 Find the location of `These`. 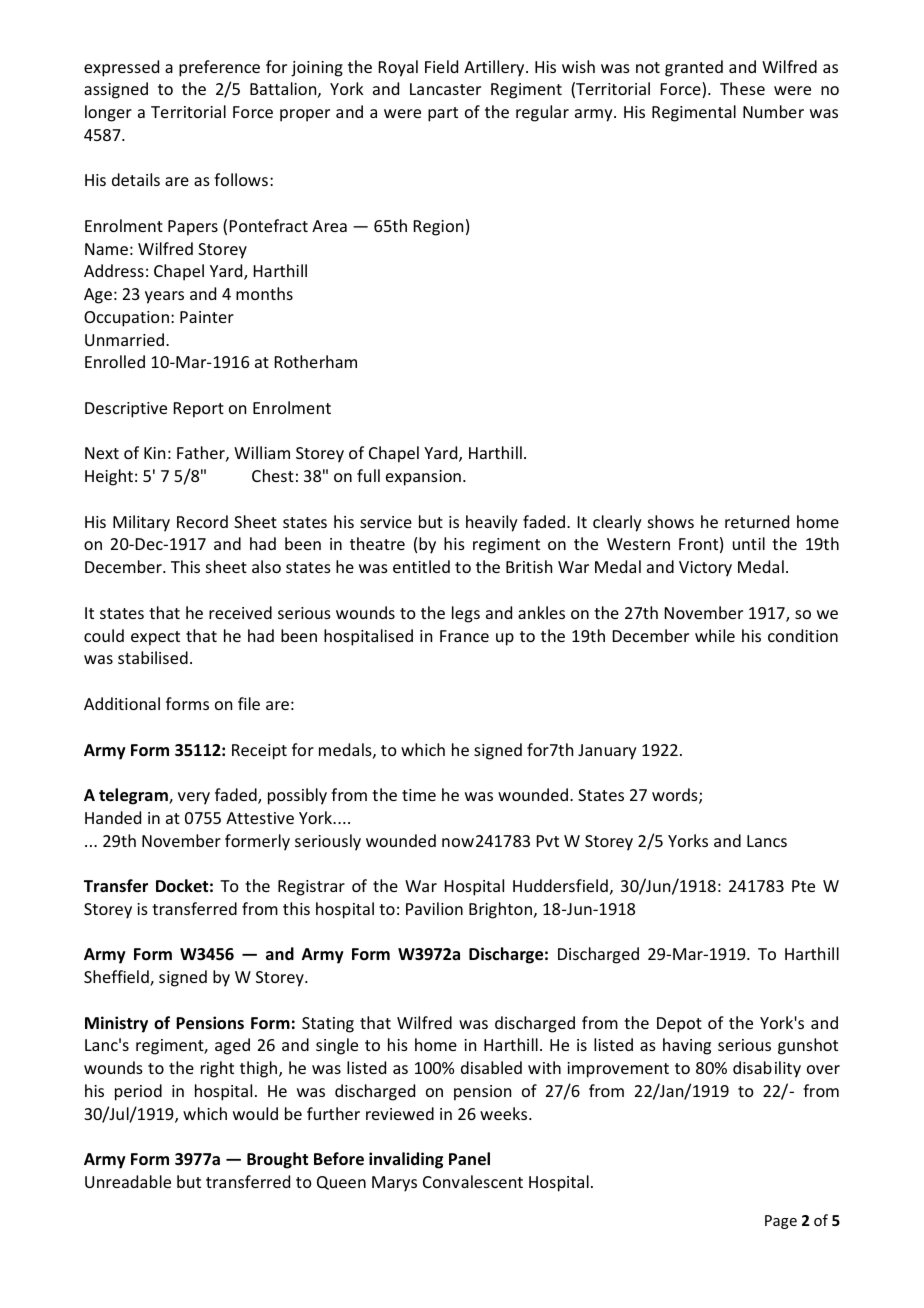

These is located at coordinates (742, 88).
